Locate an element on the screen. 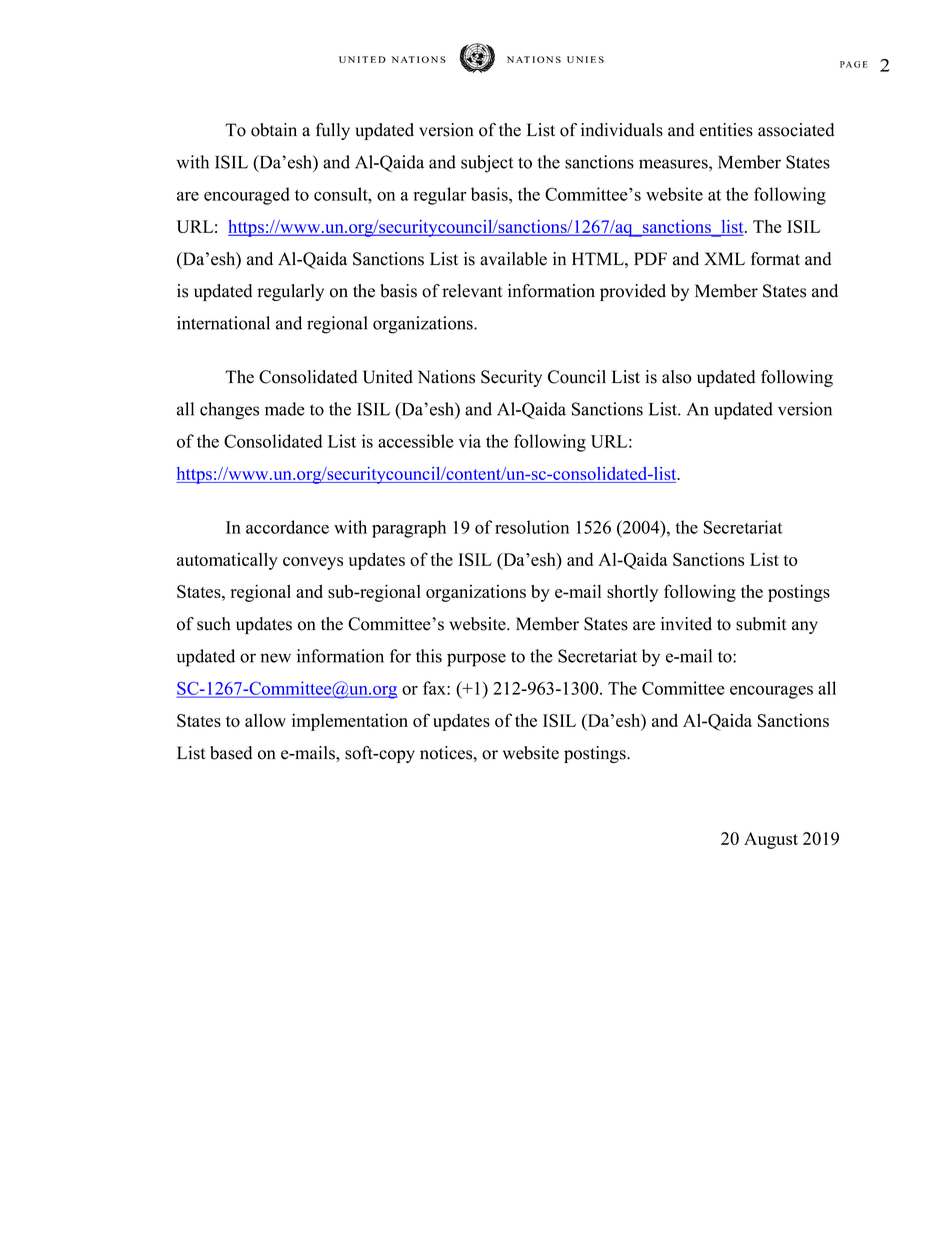 This screenshot has width=952, height=1233. subject is located at coordinates (487, 164).
